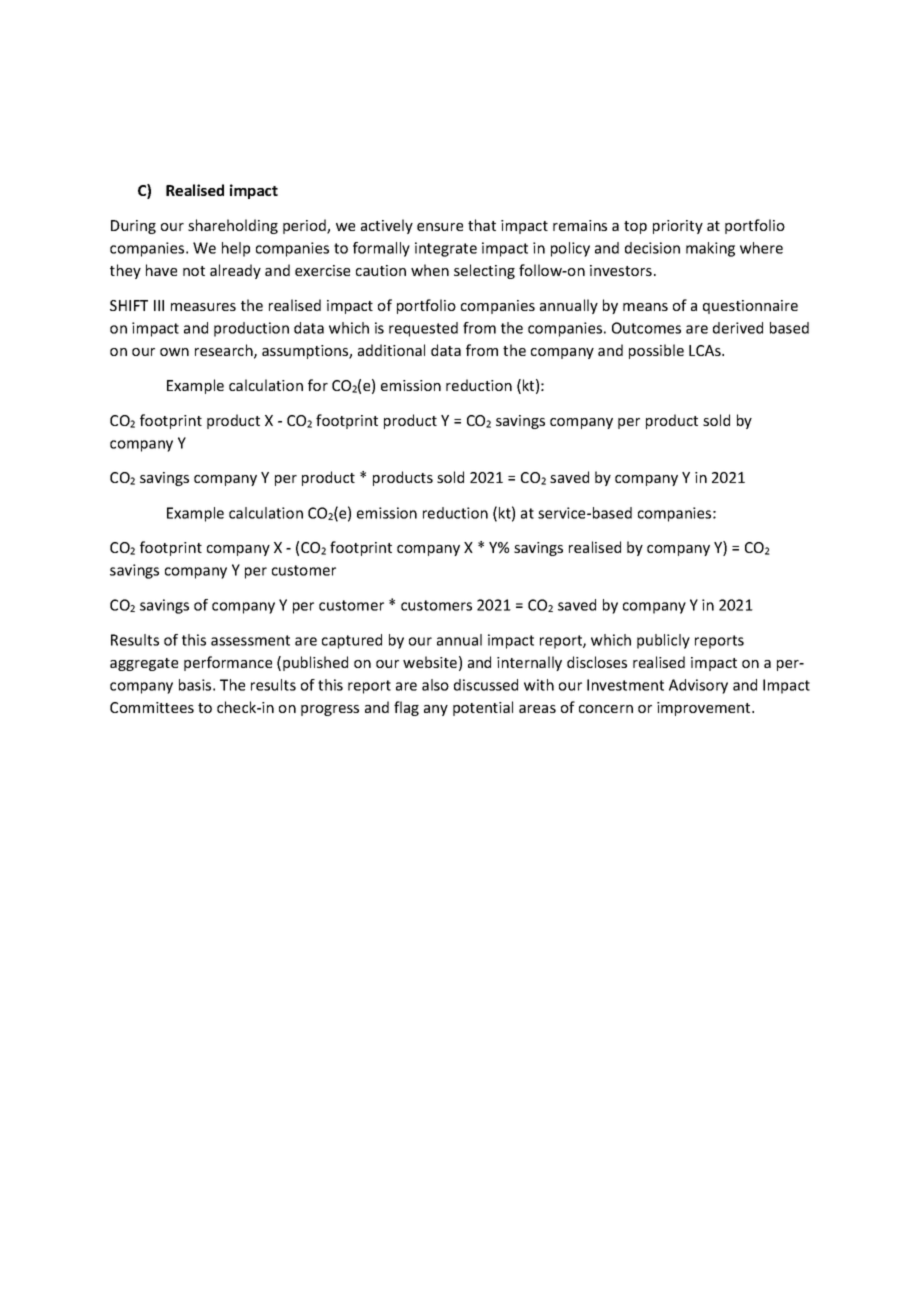 The height and width of the screenshot is (1308, 924). What do you see at coordinates (446, 249) in the screenshot?
I see `integrate` at bounding box center [446, 249].
